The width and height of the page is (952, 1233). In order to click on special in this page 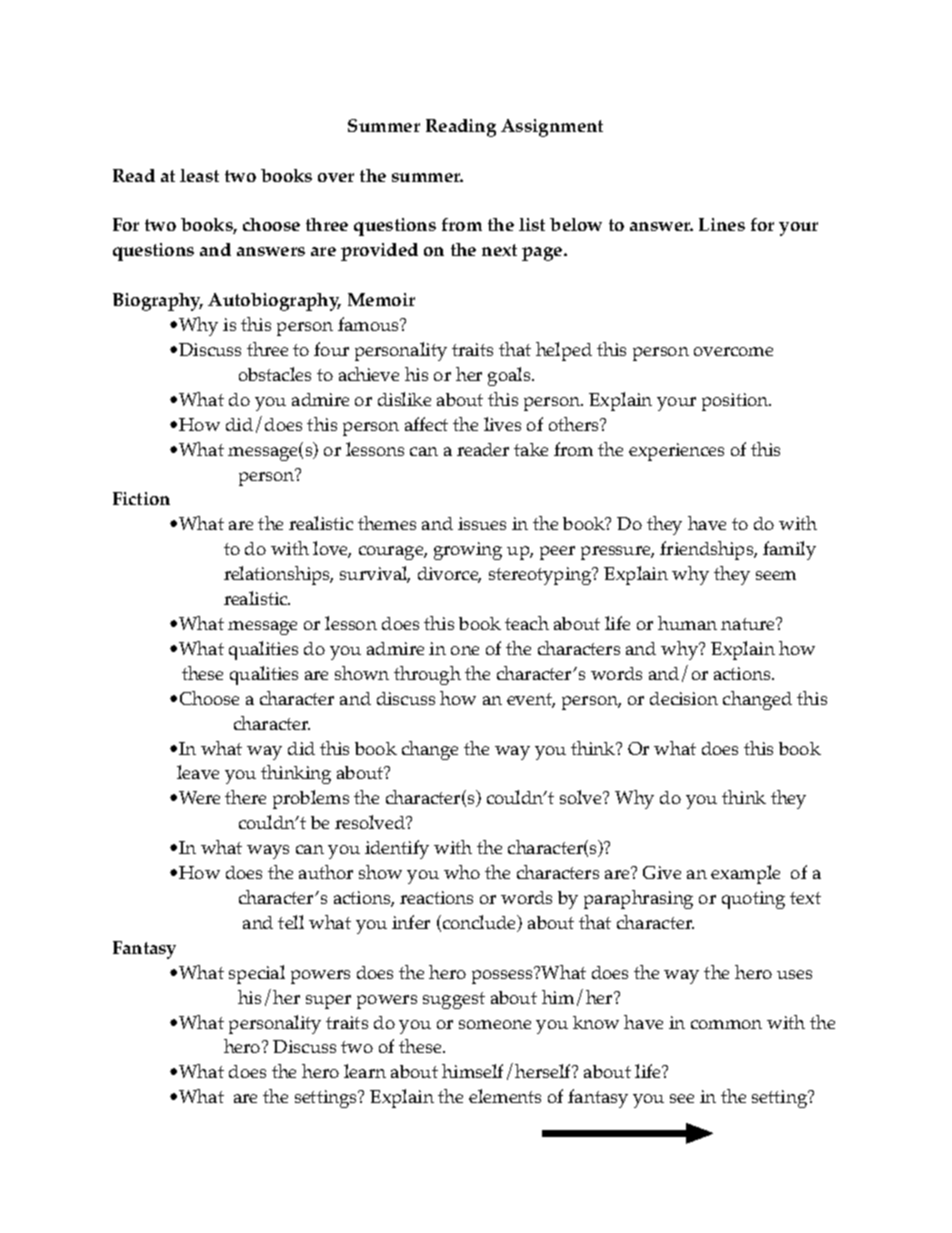, I will do `click(257, 974)`.
